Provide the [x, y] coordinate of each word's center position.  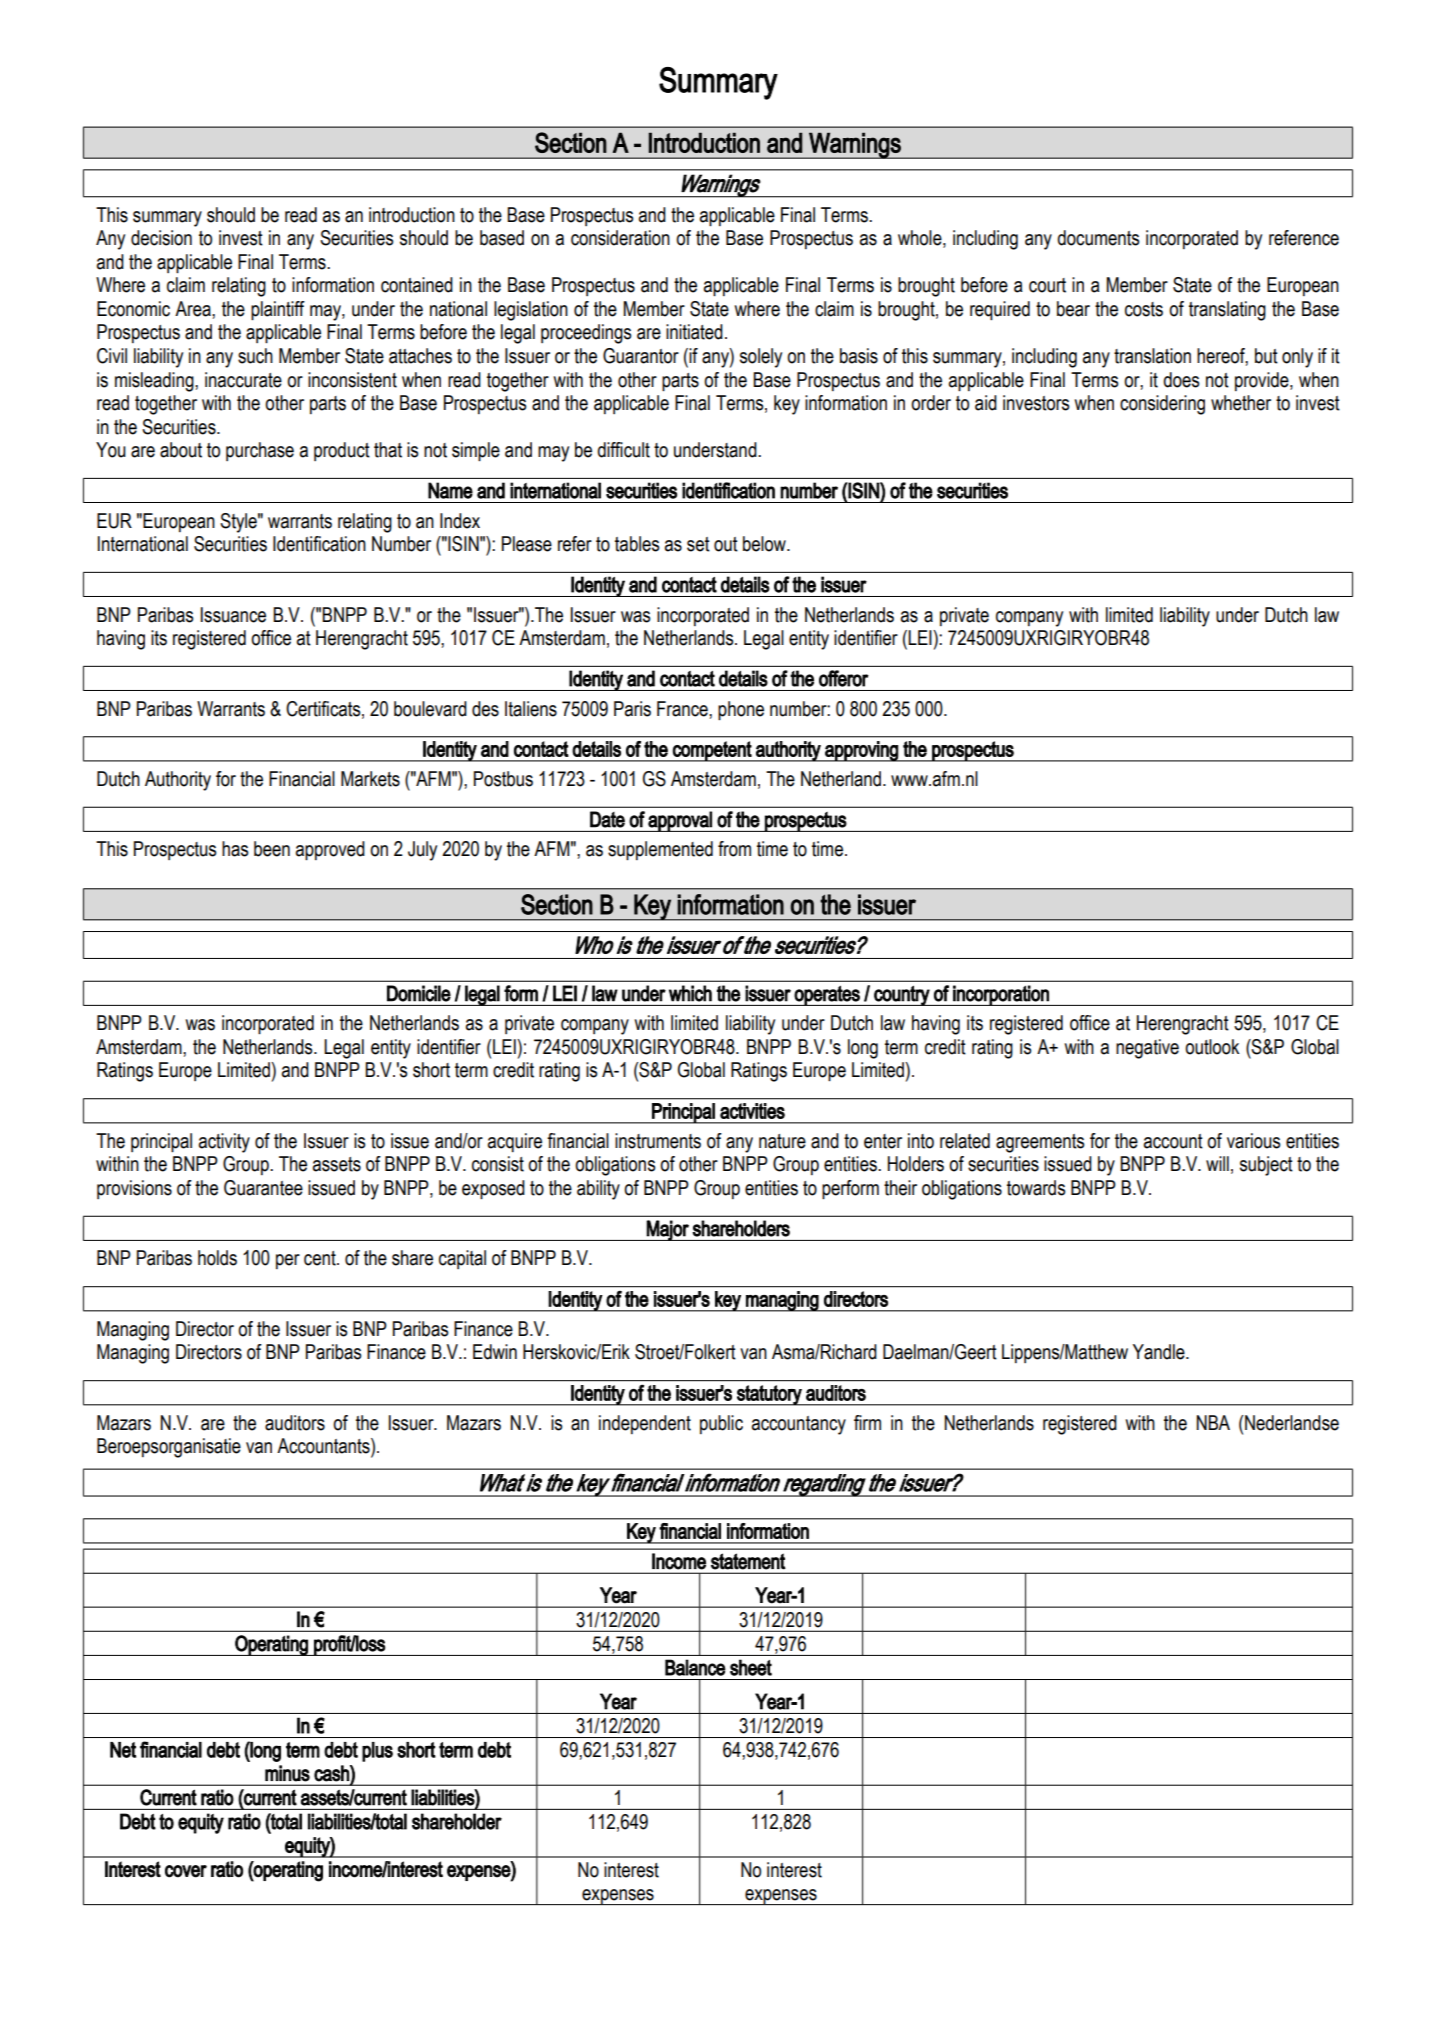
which [690, 993]
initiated [694, 332]
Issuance [233, 615]
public [721, 1424]
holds [217, 1258]
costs [1144, 309]
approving [861, 751]
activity [224, 1143]
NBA [1213, 1422]
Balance [695, 1667]
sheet [751, 1667]
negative [1147, 1049]
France [683, 709]
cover [186, 1871]
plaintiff [278, 310]
